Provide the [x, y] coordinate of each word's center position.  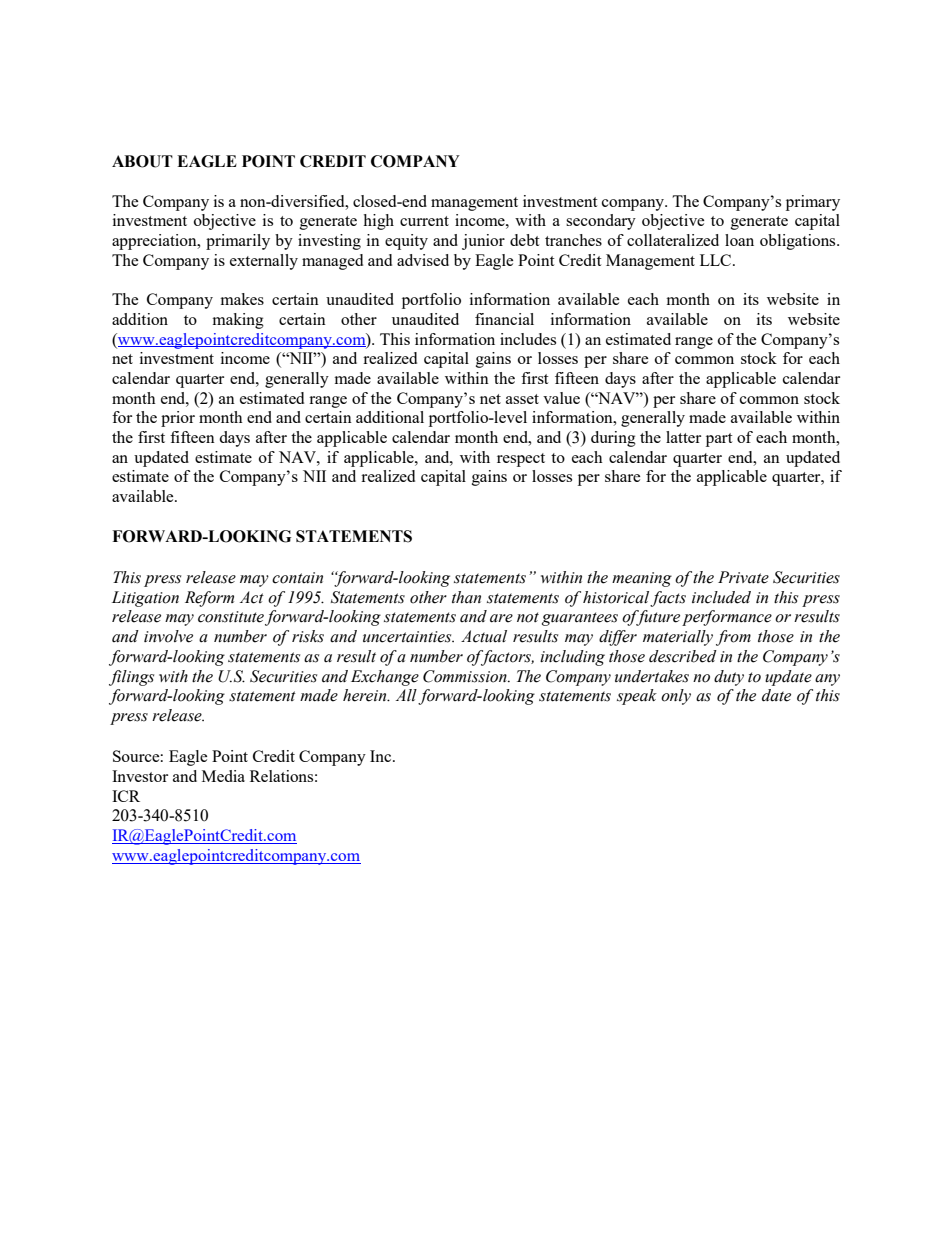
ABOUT [142, 161]
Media [223, 776]
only [676, 697]
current [424, 221]
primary [813, 203]
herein [366, 695]
